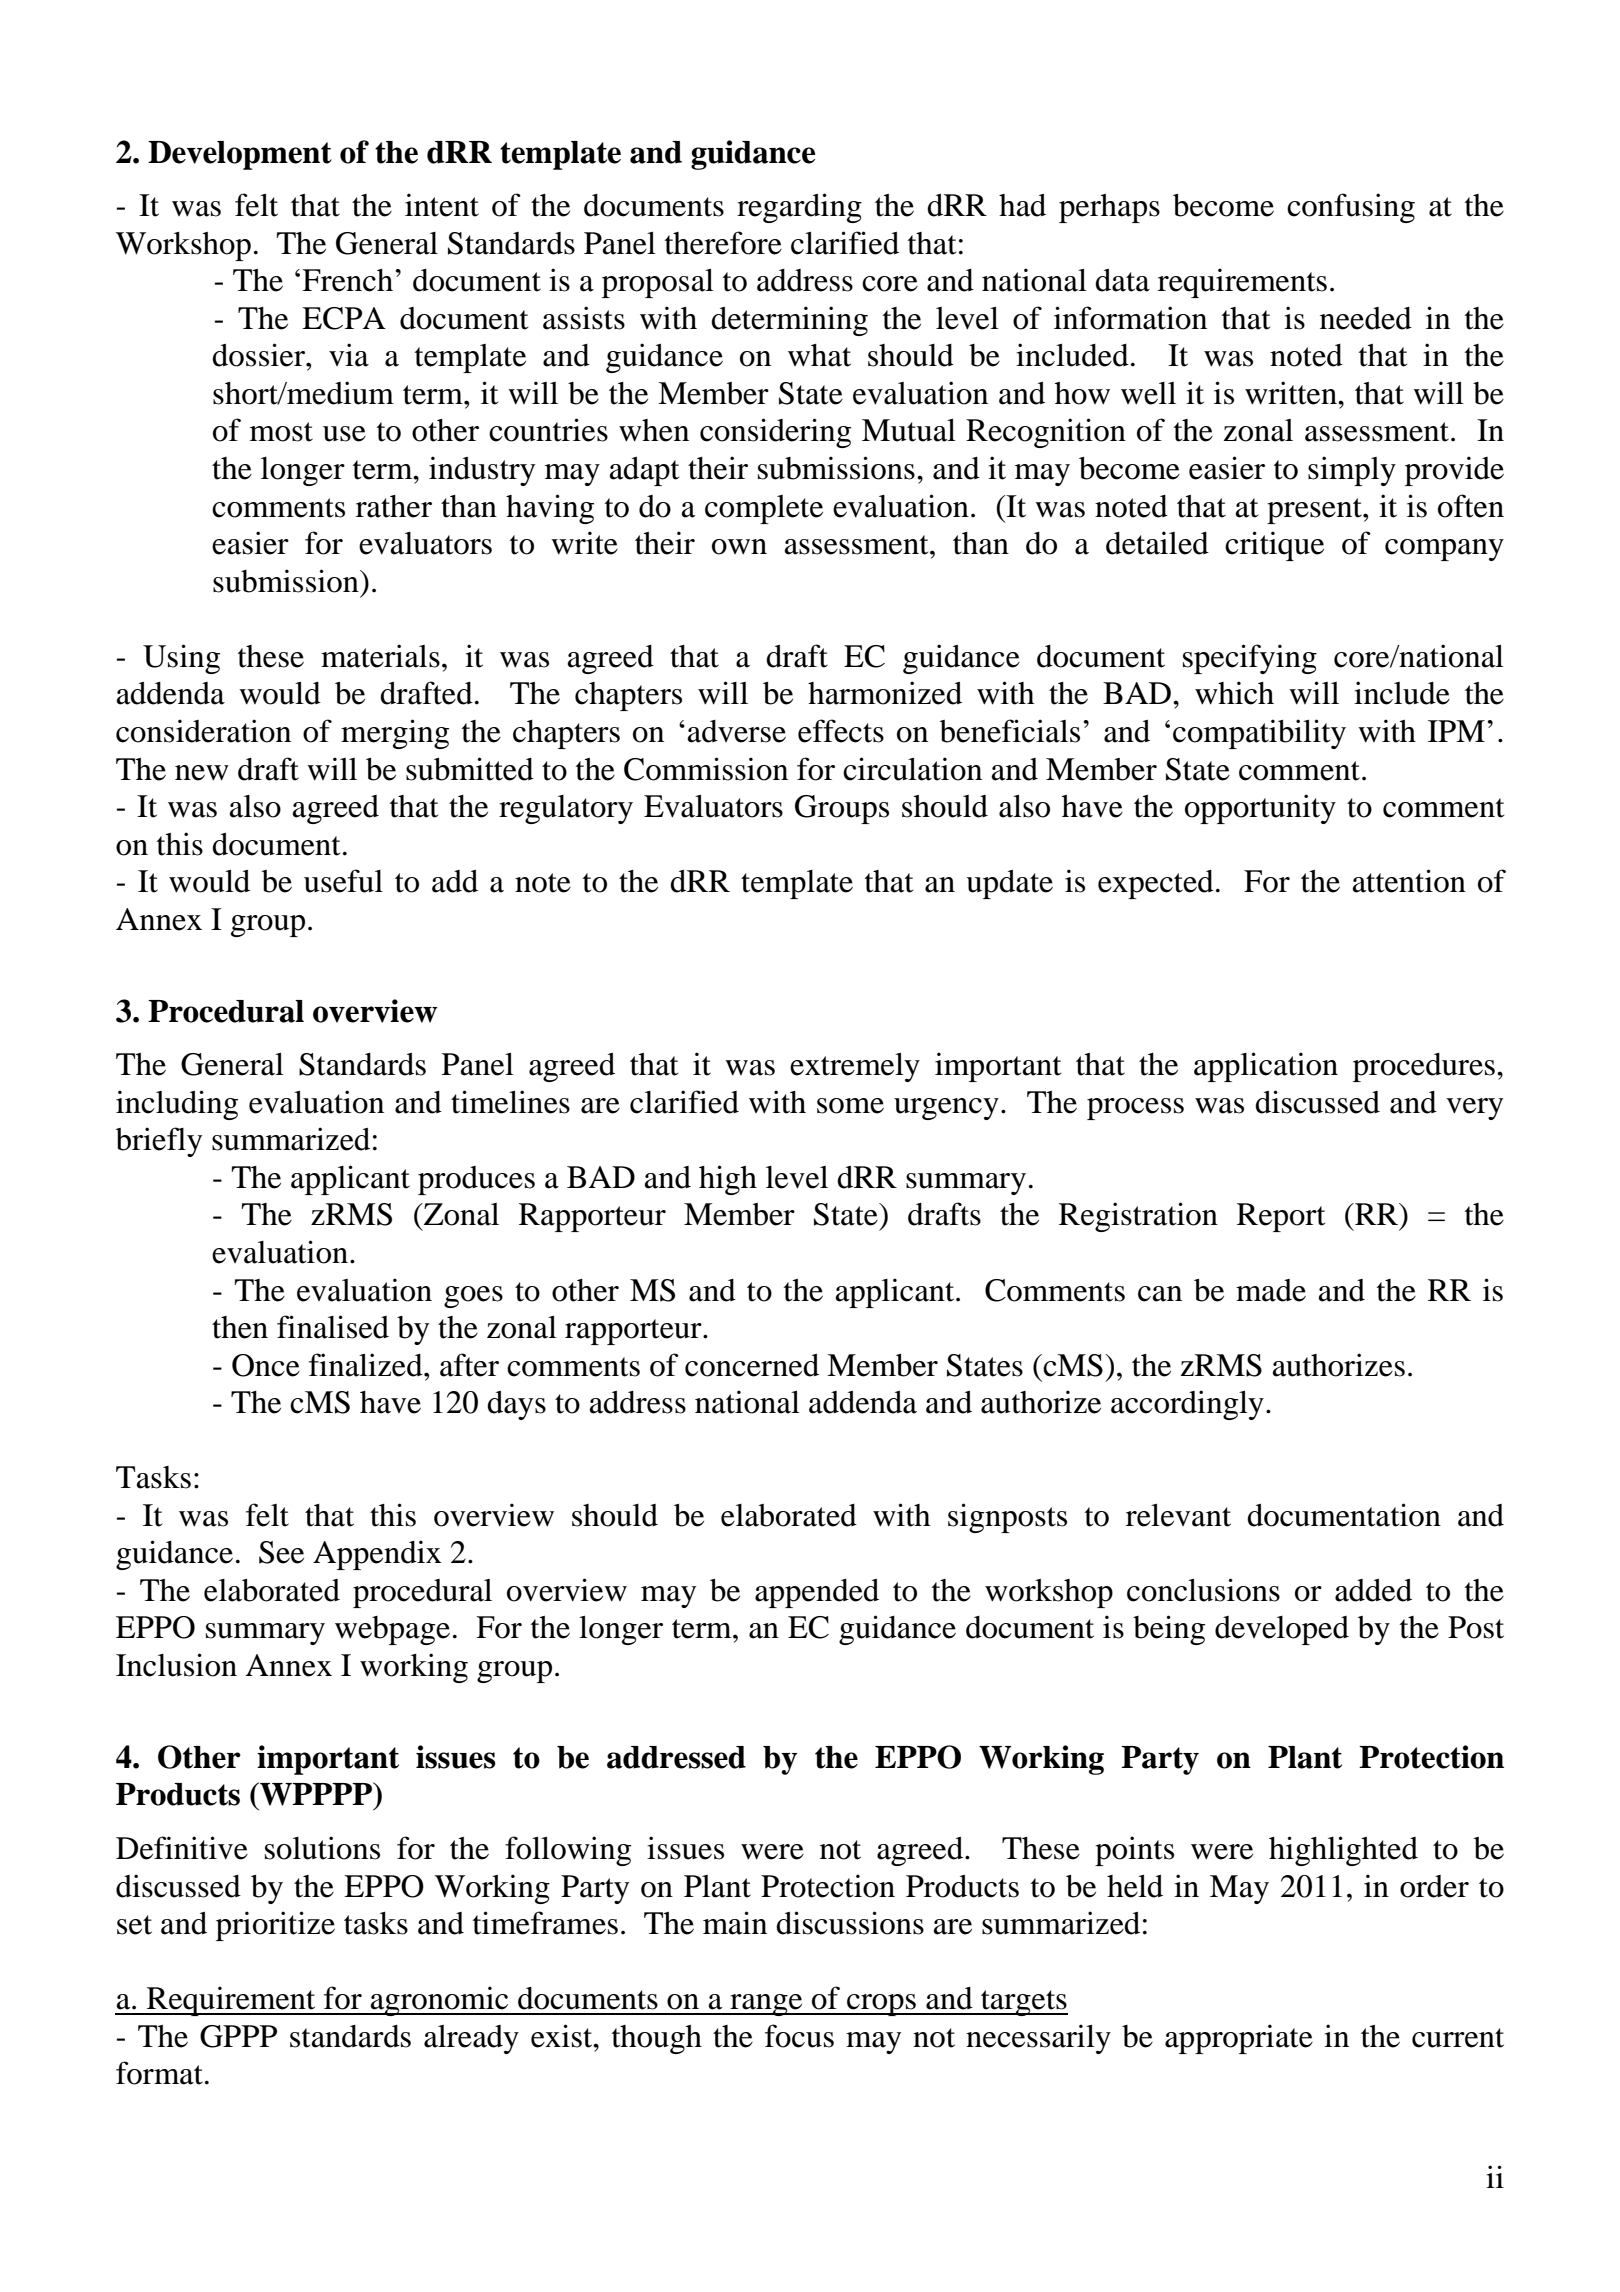 The height and width of the image is (2292, 1620). What do you see at coordinates (817, 1593) in the image?
I see `appended` at bounding box center [817, 1593].
